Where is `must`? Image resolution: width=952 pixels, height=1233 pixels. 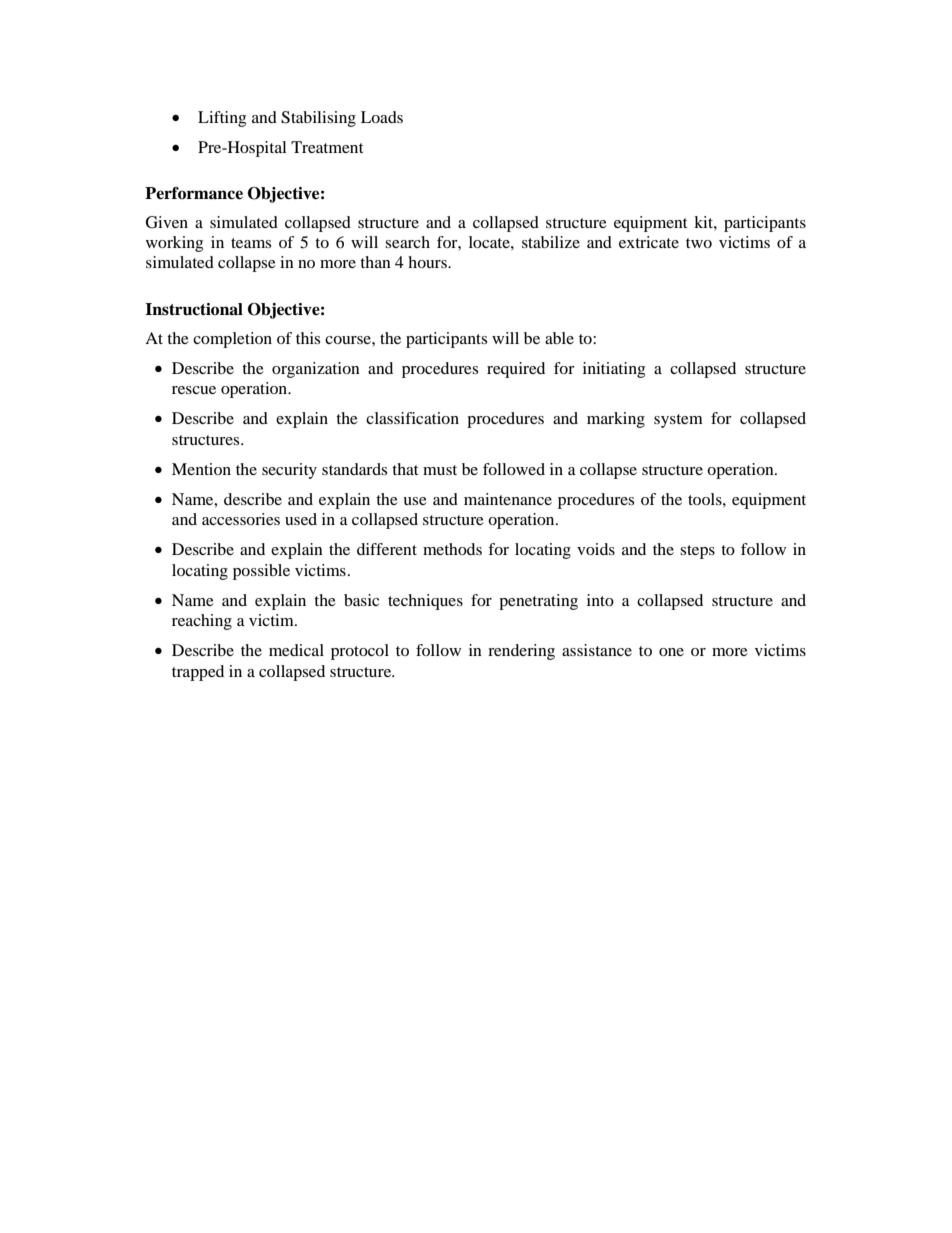
must is located at coordinates (440, 470).
